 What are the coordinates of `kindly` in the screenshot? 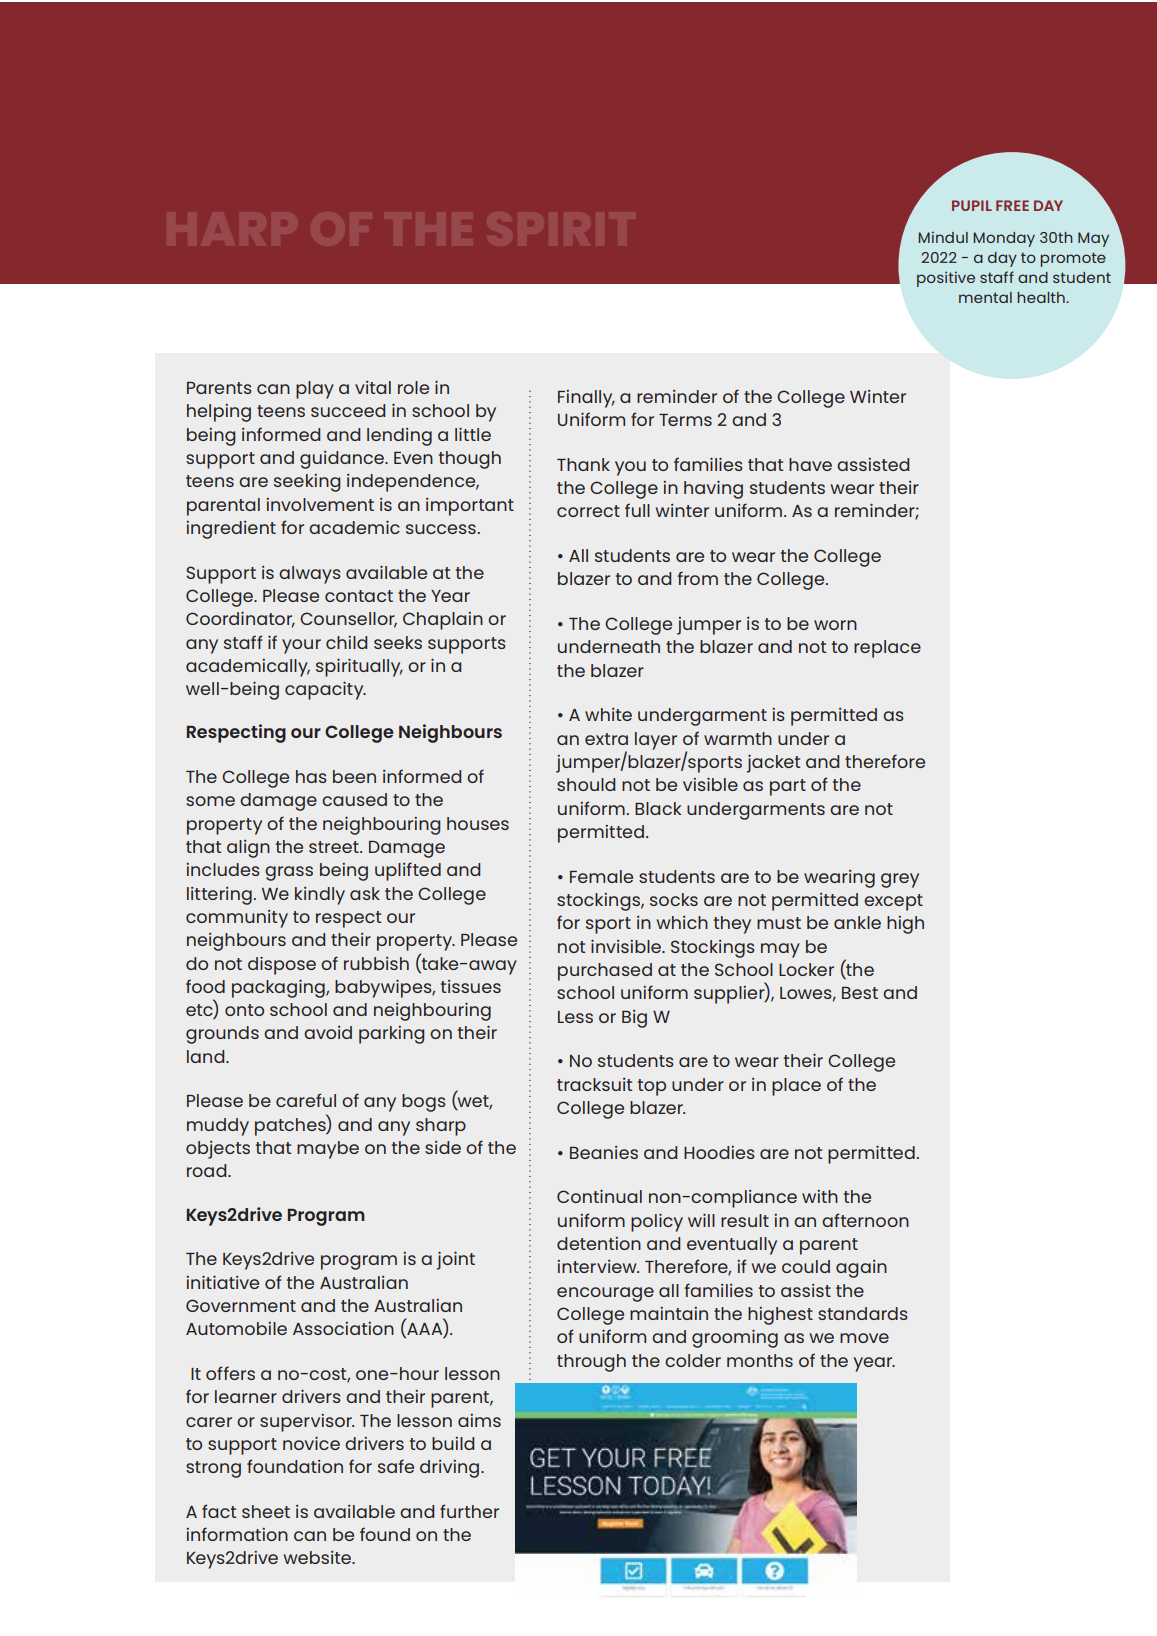 It's located at (320, 896).
